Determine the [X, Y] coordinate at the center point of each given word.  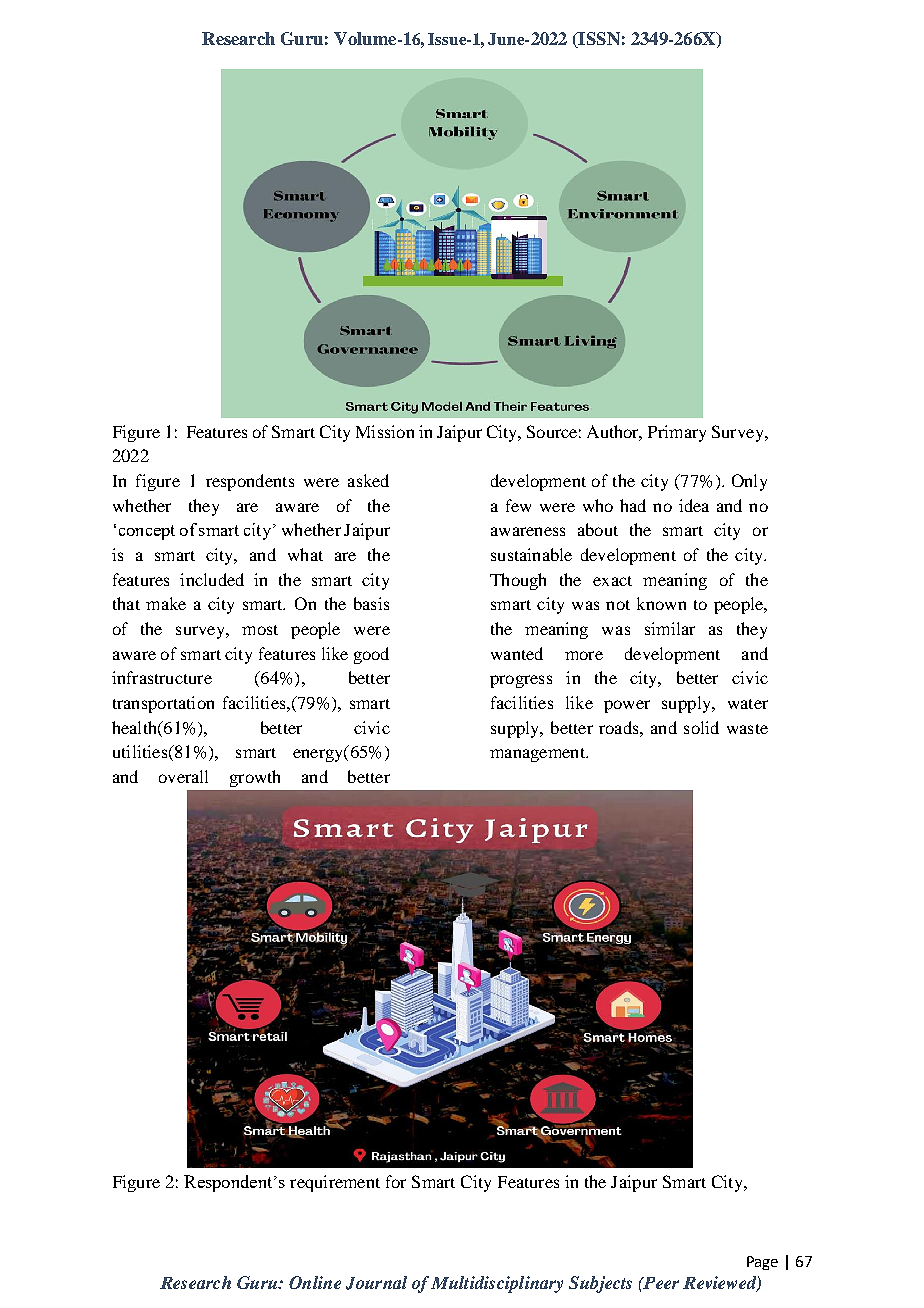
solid [701, 727]
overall [183, 776]
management [538, 755]
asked [368, 480]
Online [315, 1282]
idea [694, 505]
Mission [385, 431]
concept [147, 532]
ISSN [598, 40]
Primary [677, 433]
